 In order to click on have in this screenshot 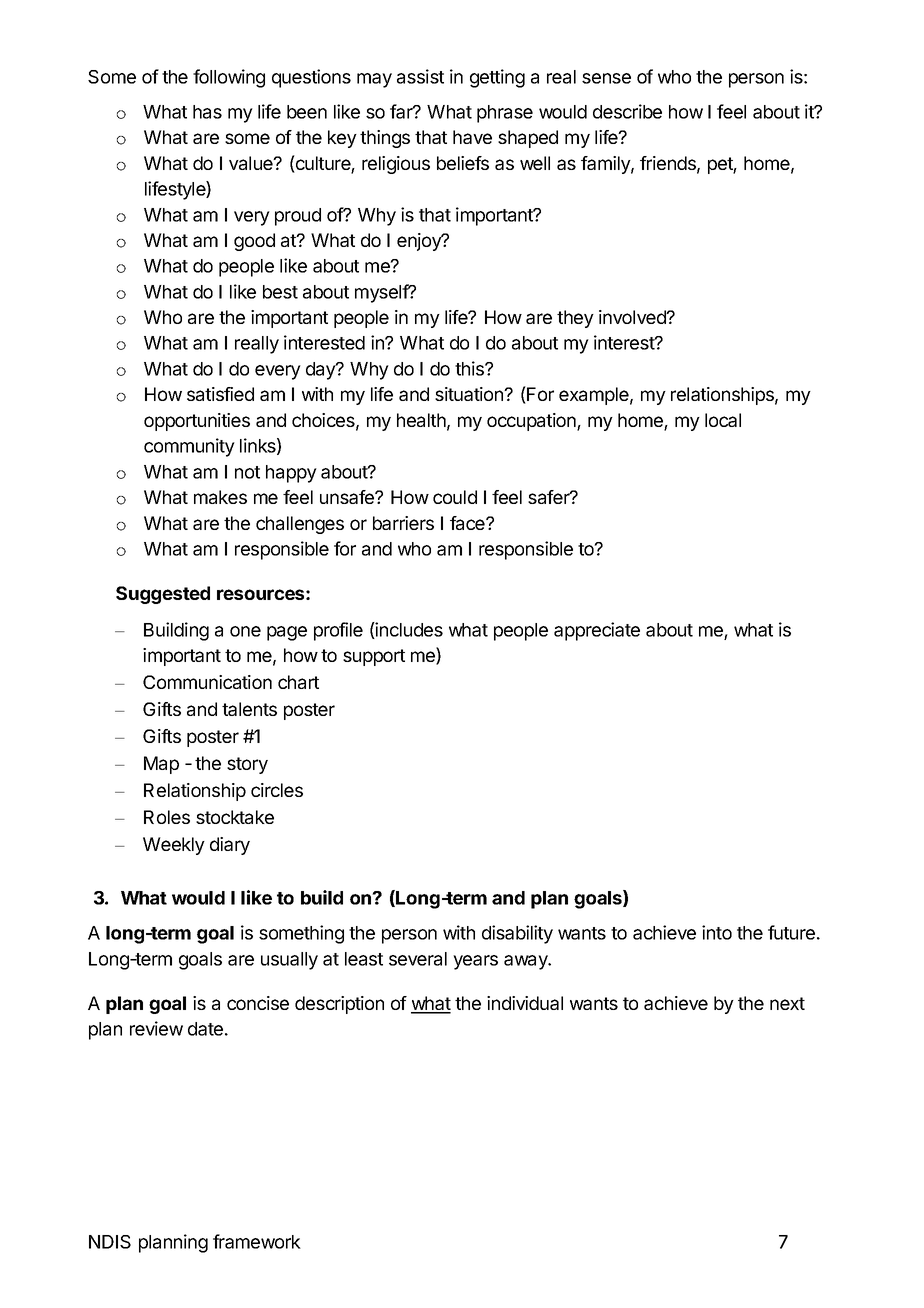, I will do `click(472, 137)`.
